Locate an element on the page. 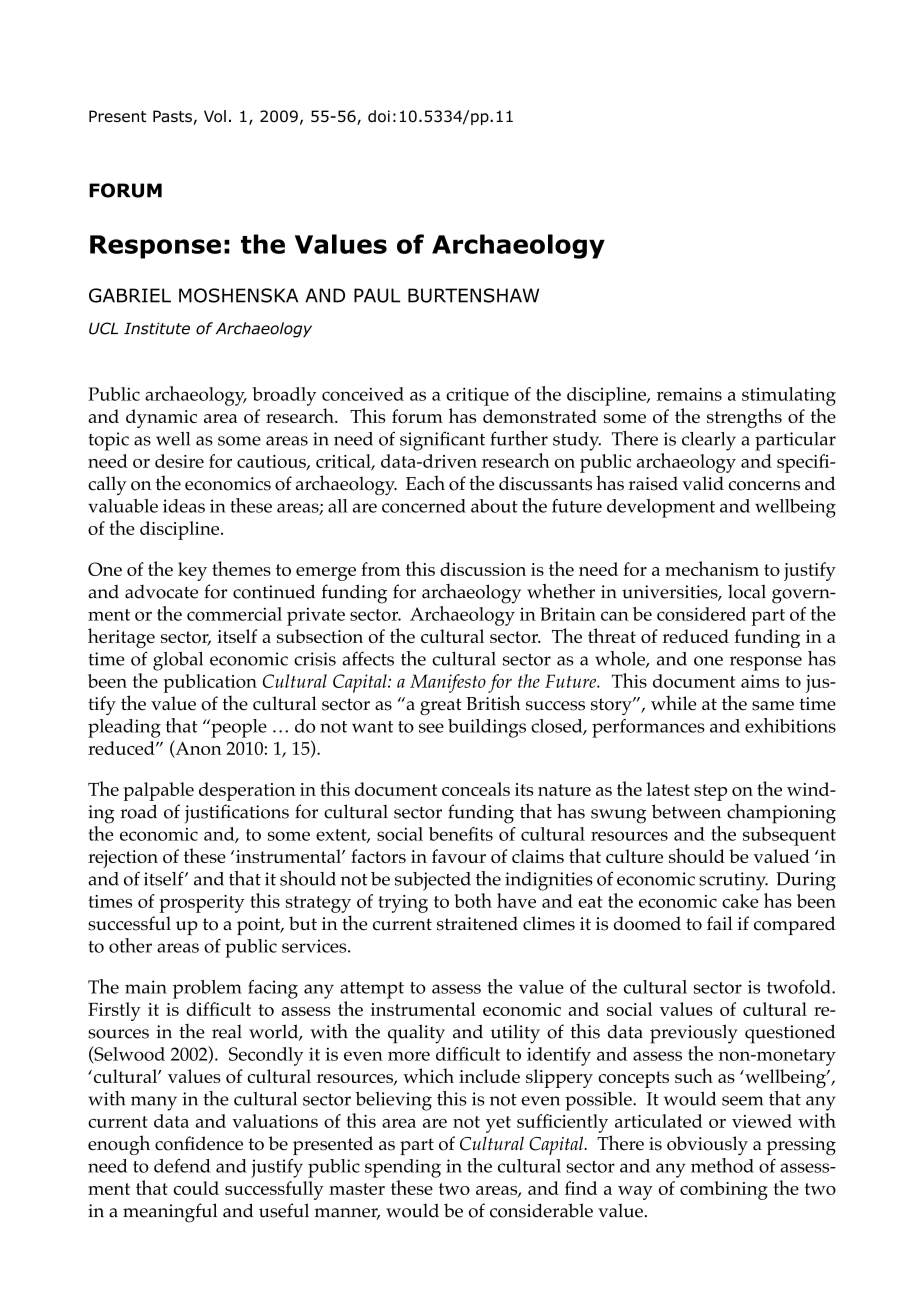 This image has height=1308, width=924. valid is located at coordinates (703, 483).
